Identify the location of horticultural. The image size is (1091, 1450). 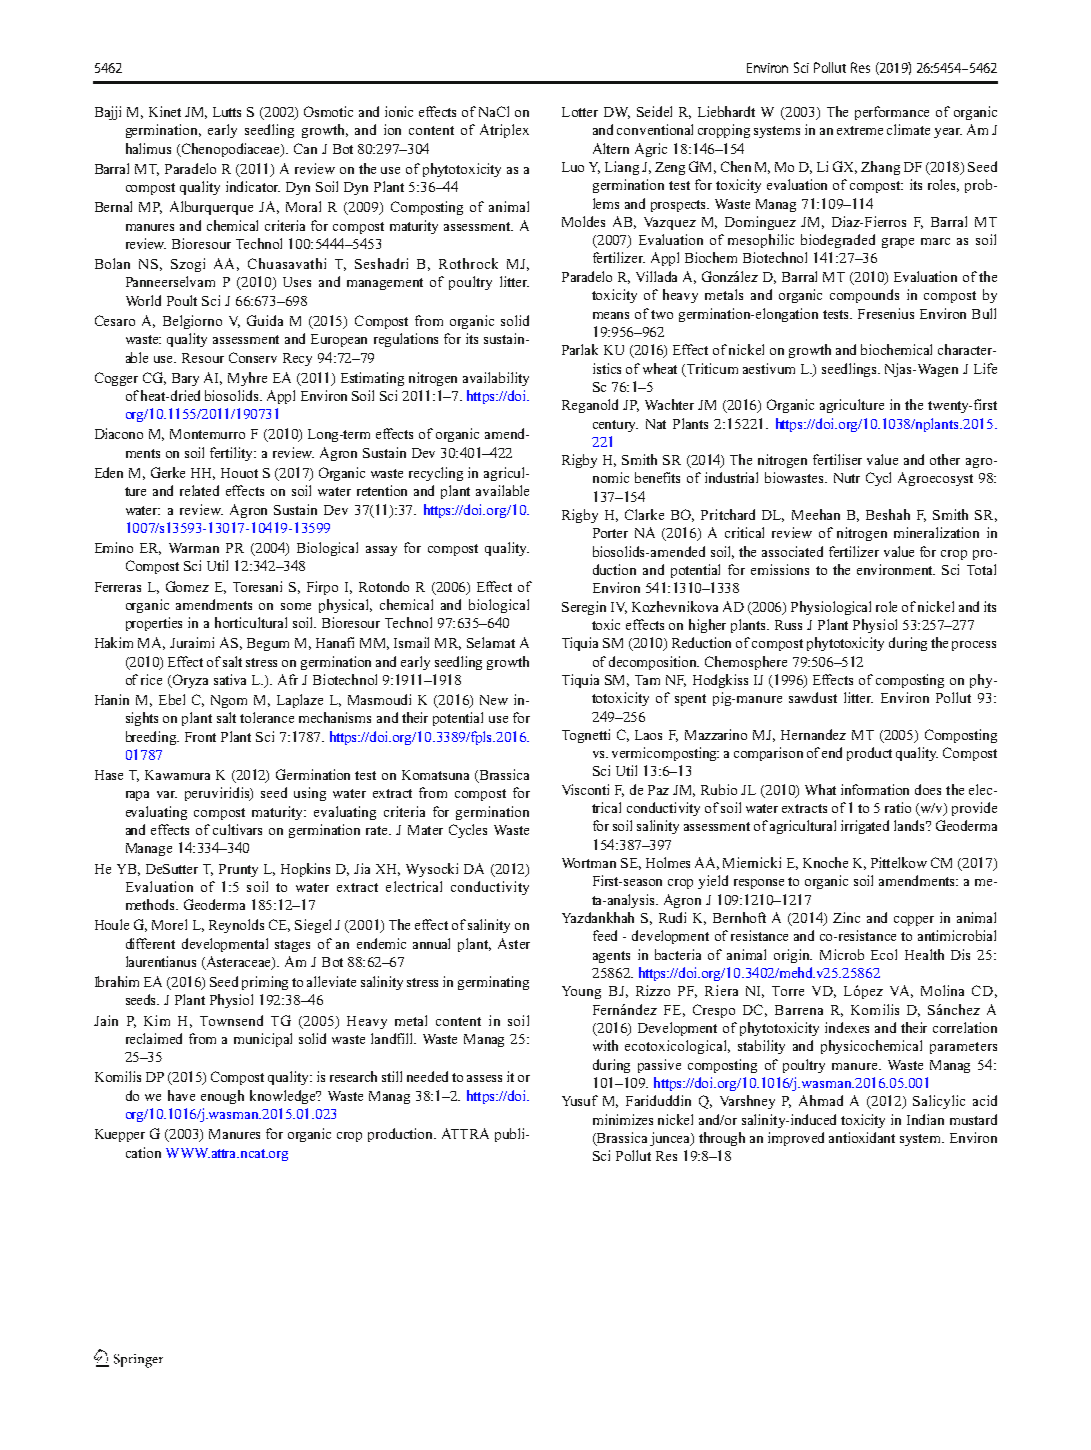
(251, 622).
